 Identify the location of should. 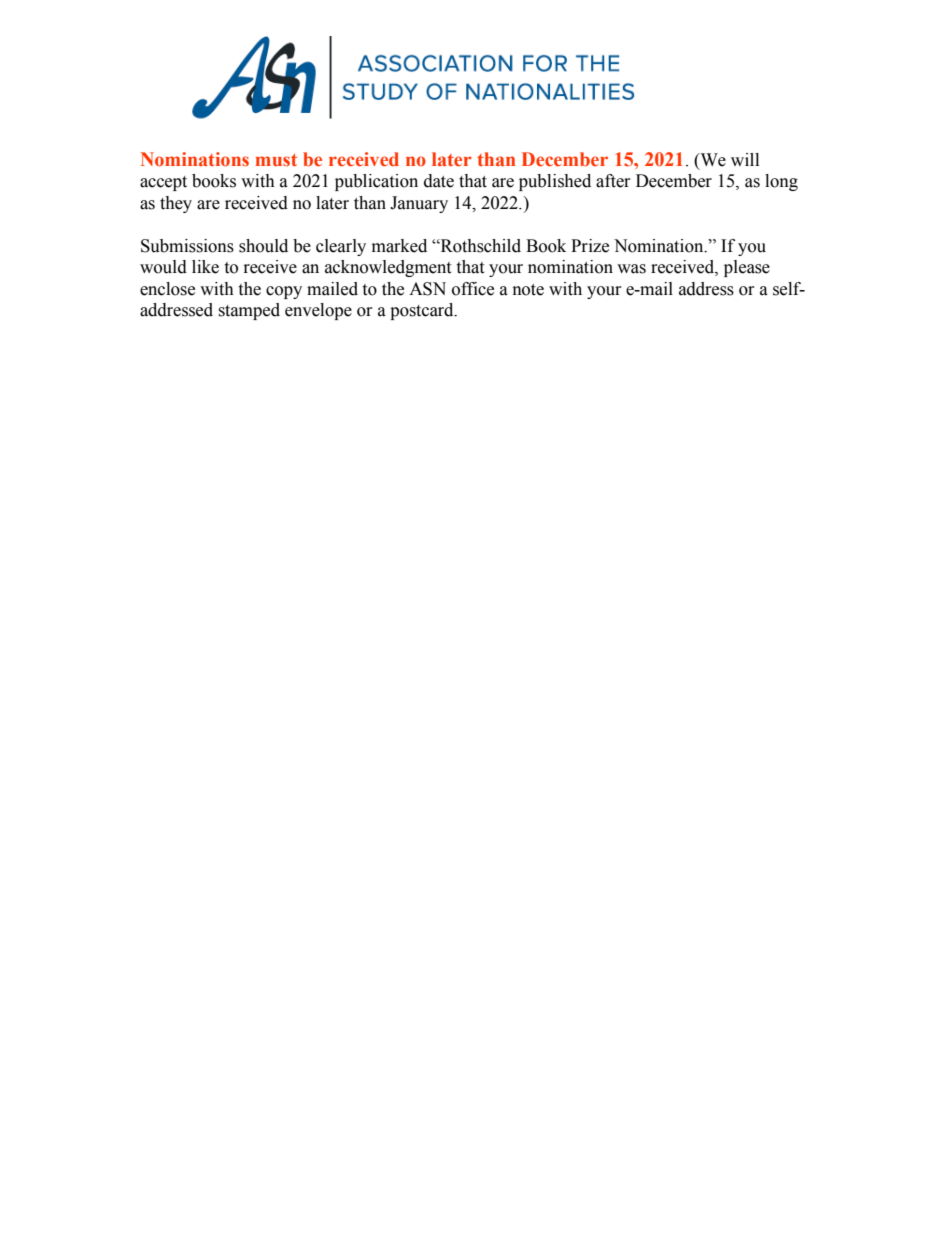
(263, 246).
